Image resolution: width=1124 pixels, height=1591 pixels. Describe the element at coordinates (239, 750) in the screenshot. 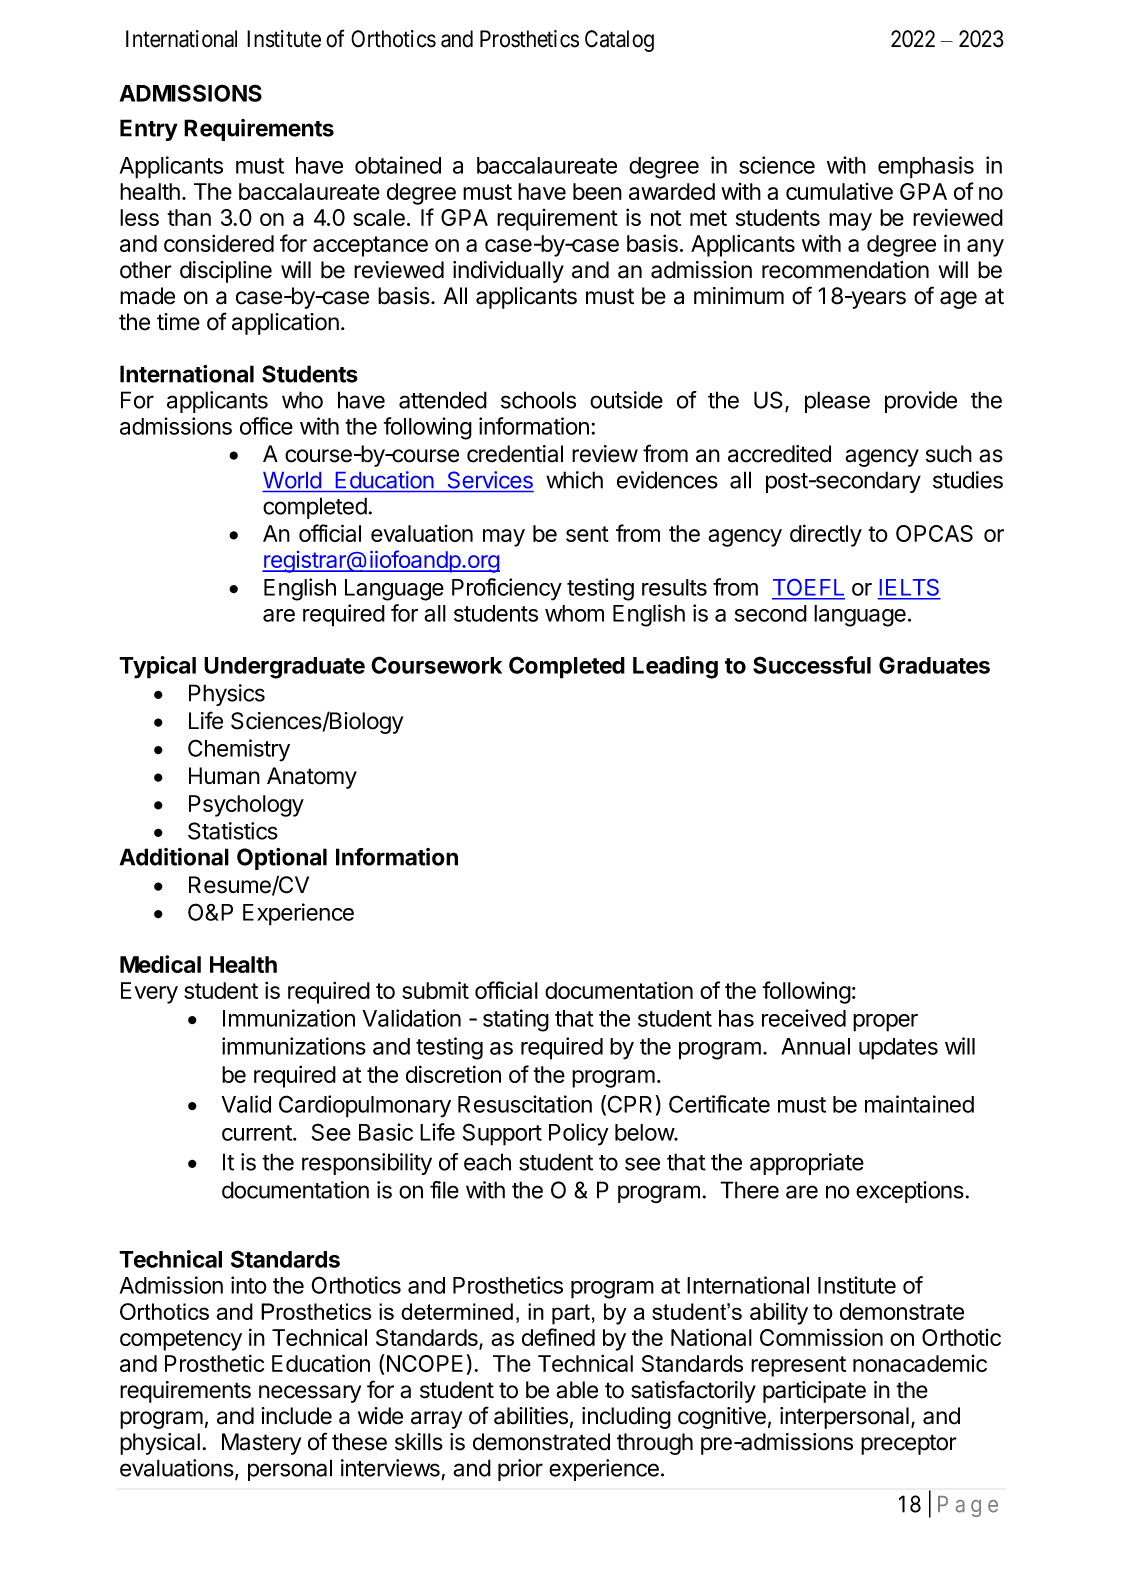

I see `Chemistry` at that location.
